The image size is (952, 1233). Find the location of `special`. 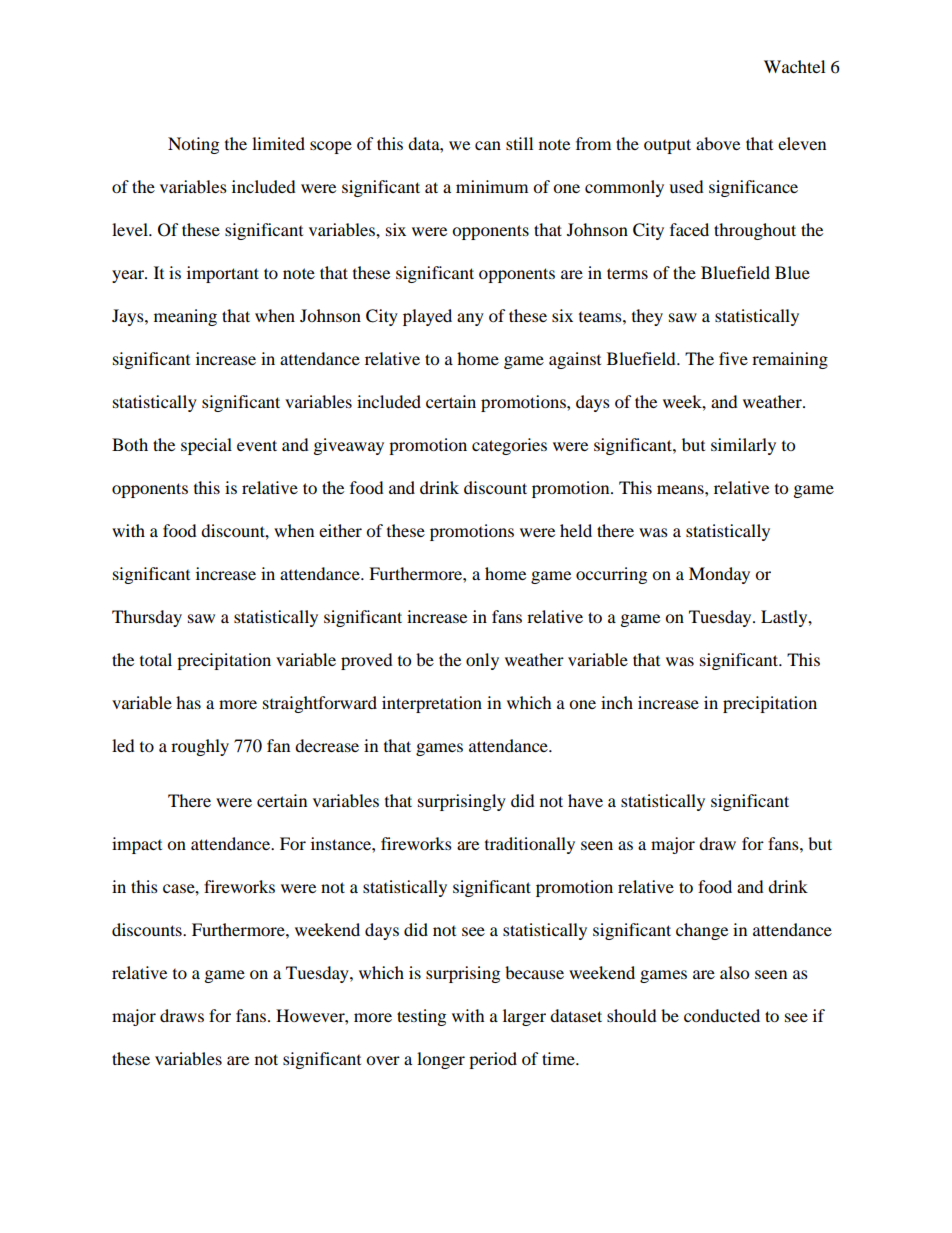

special is located at coordinates (206, 446).
